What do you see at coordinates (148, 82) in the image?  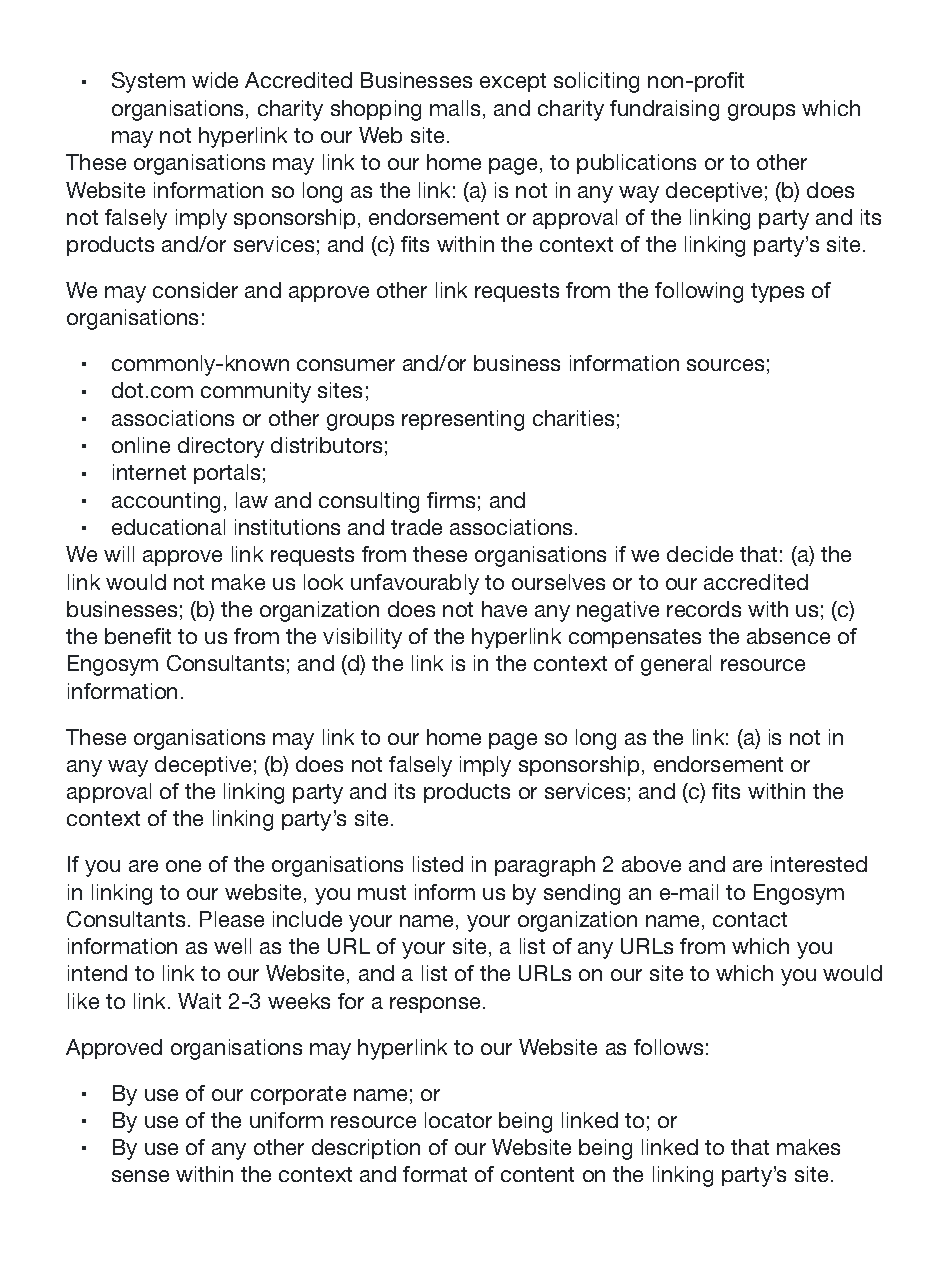 I see `System` at bounding box center [148, 82].
